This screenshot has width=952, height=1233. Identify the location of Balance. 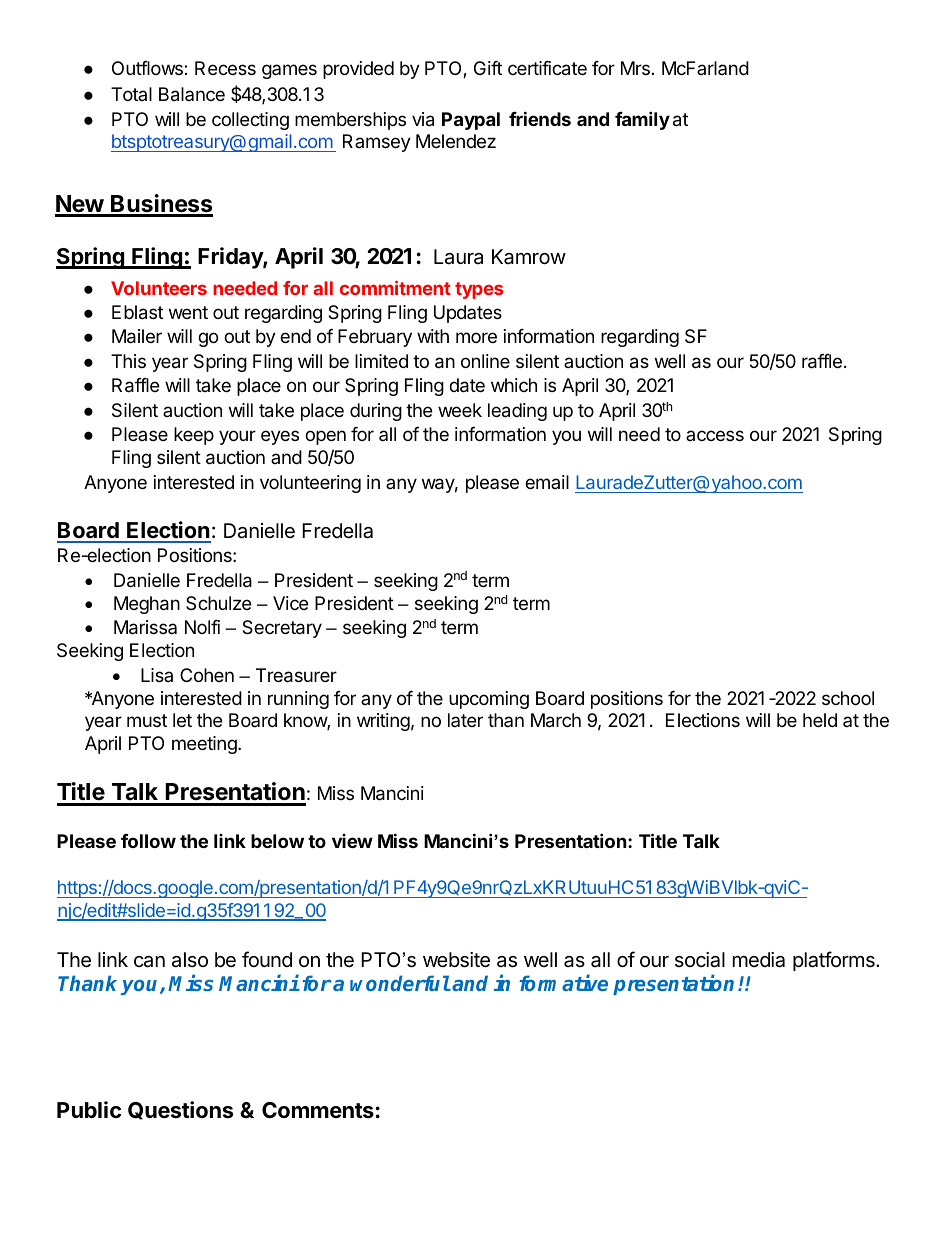
(192, 94).
